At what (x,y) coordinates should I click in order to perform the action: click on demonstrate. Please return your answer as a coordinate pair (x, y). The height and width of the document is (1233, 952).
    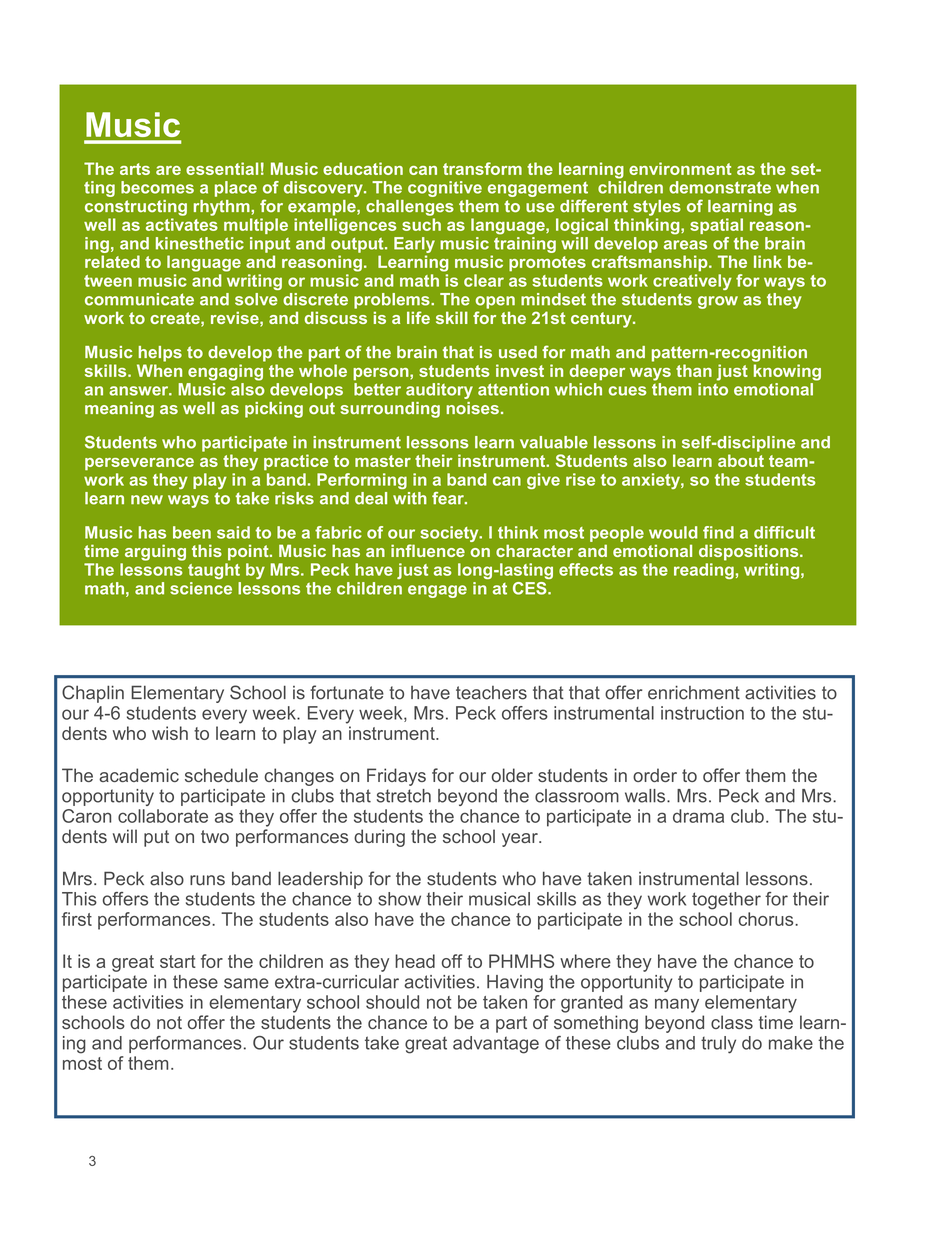
    Looking at the image, I should click on (720, 187).
